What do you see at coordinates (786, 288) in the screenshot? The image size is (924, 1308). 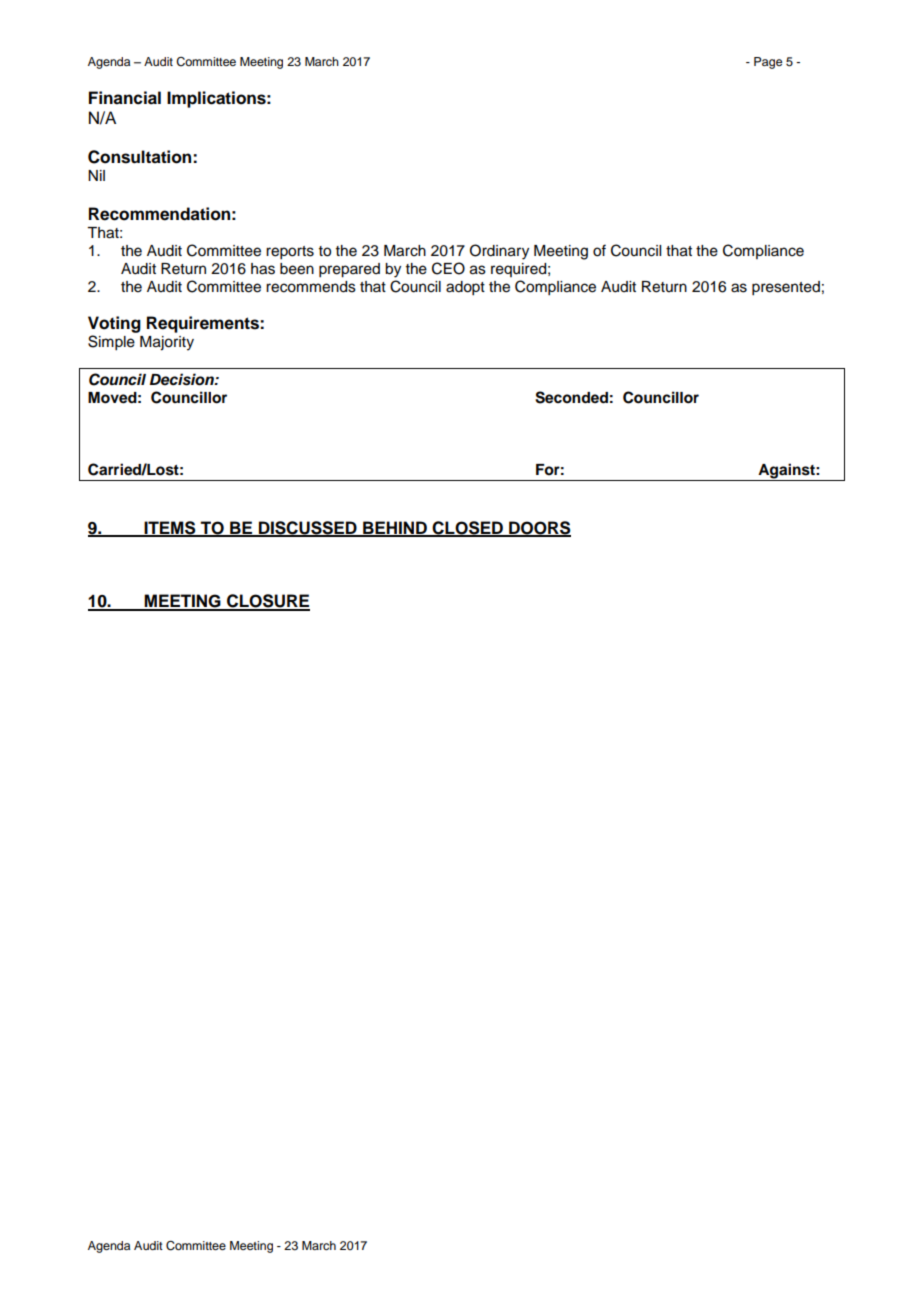 I see `presented` at bounding box center [786, 288].
